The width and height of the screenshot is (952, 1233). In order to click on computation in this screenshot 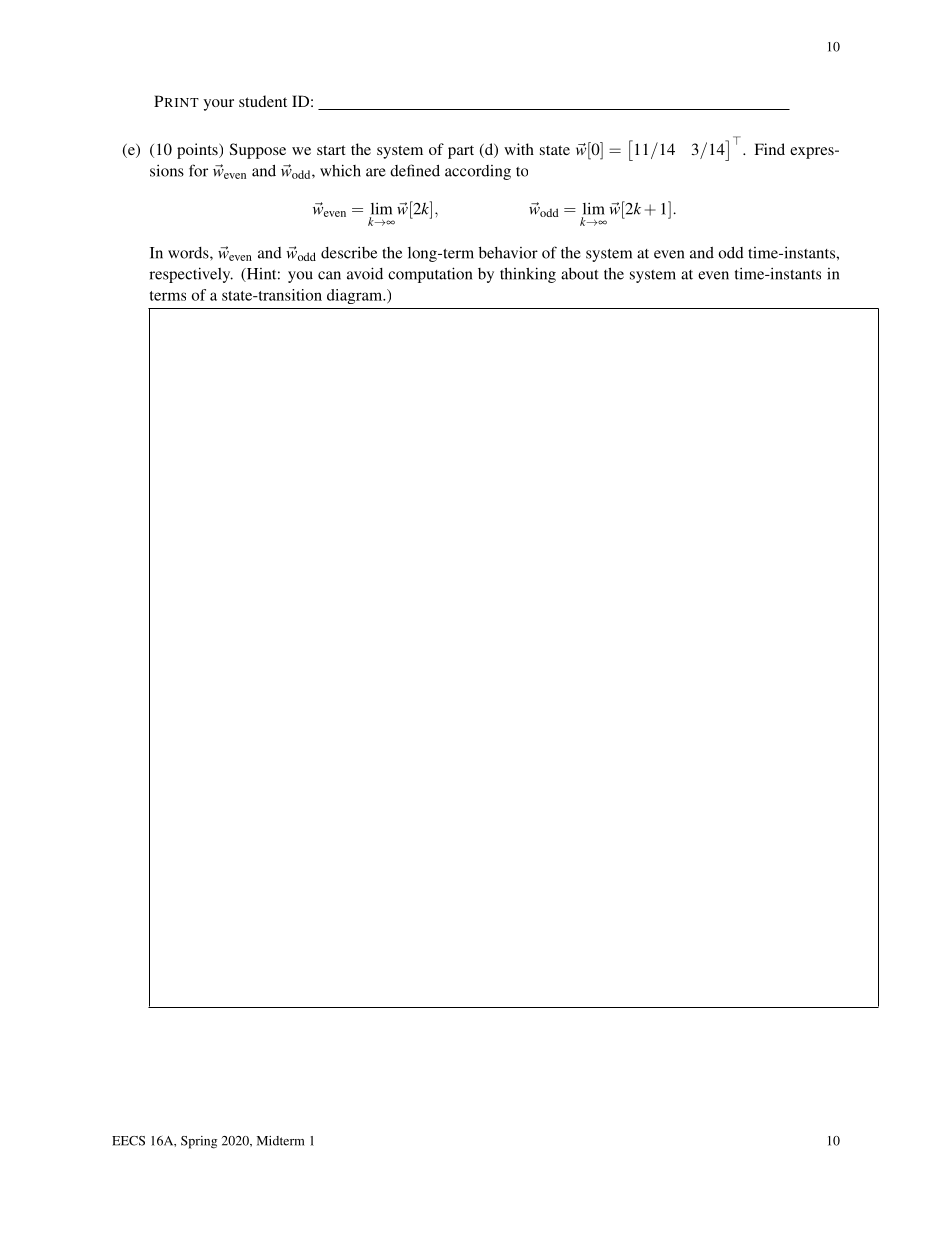, I will do `click(430, 275)`.
